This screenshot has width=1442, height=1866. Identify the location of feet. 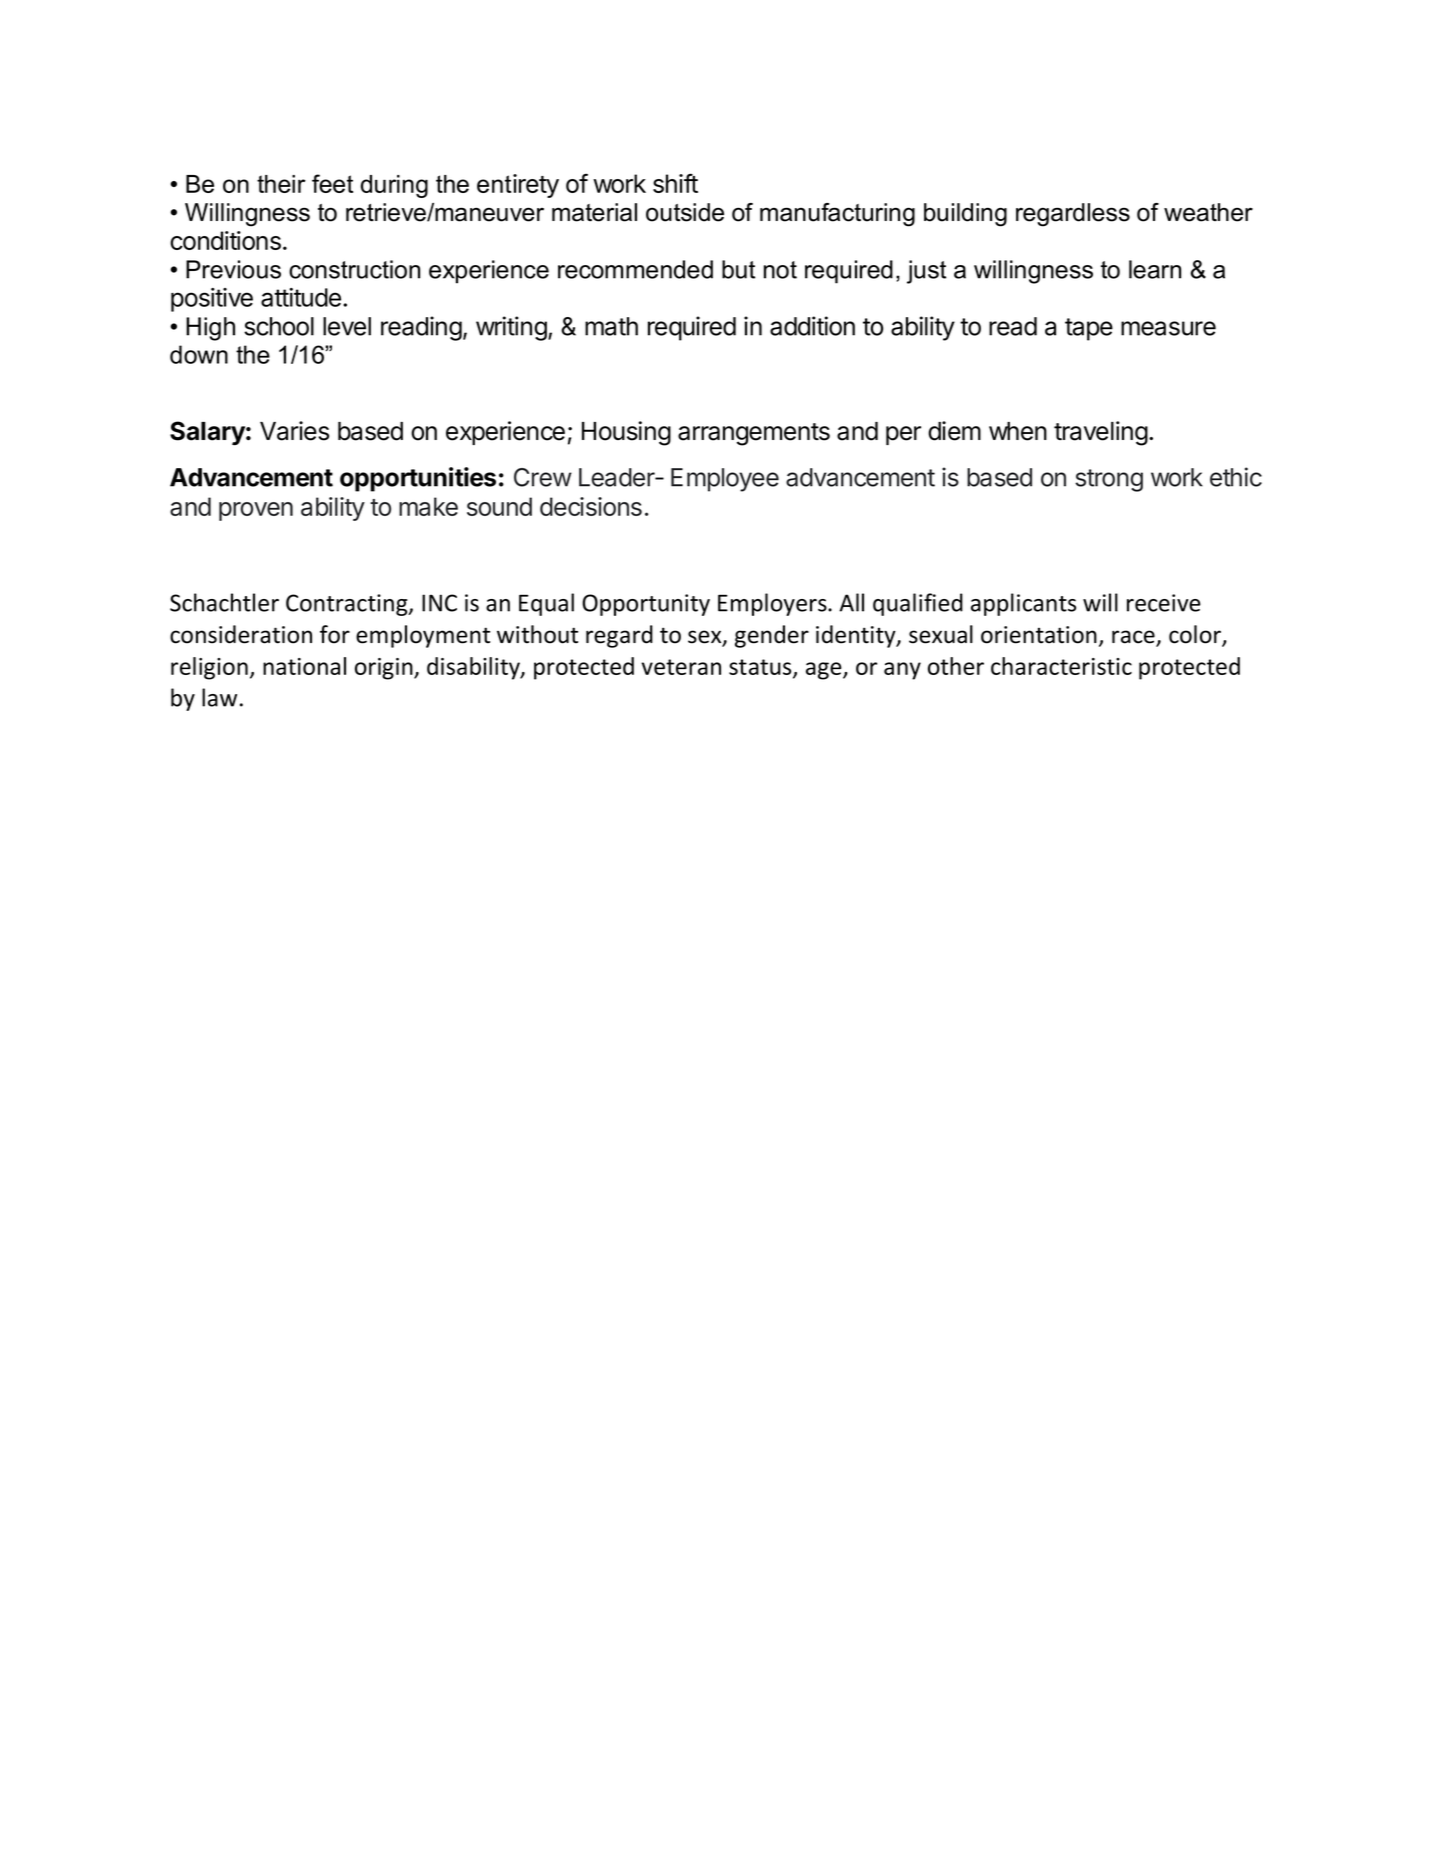
(332, 183).
